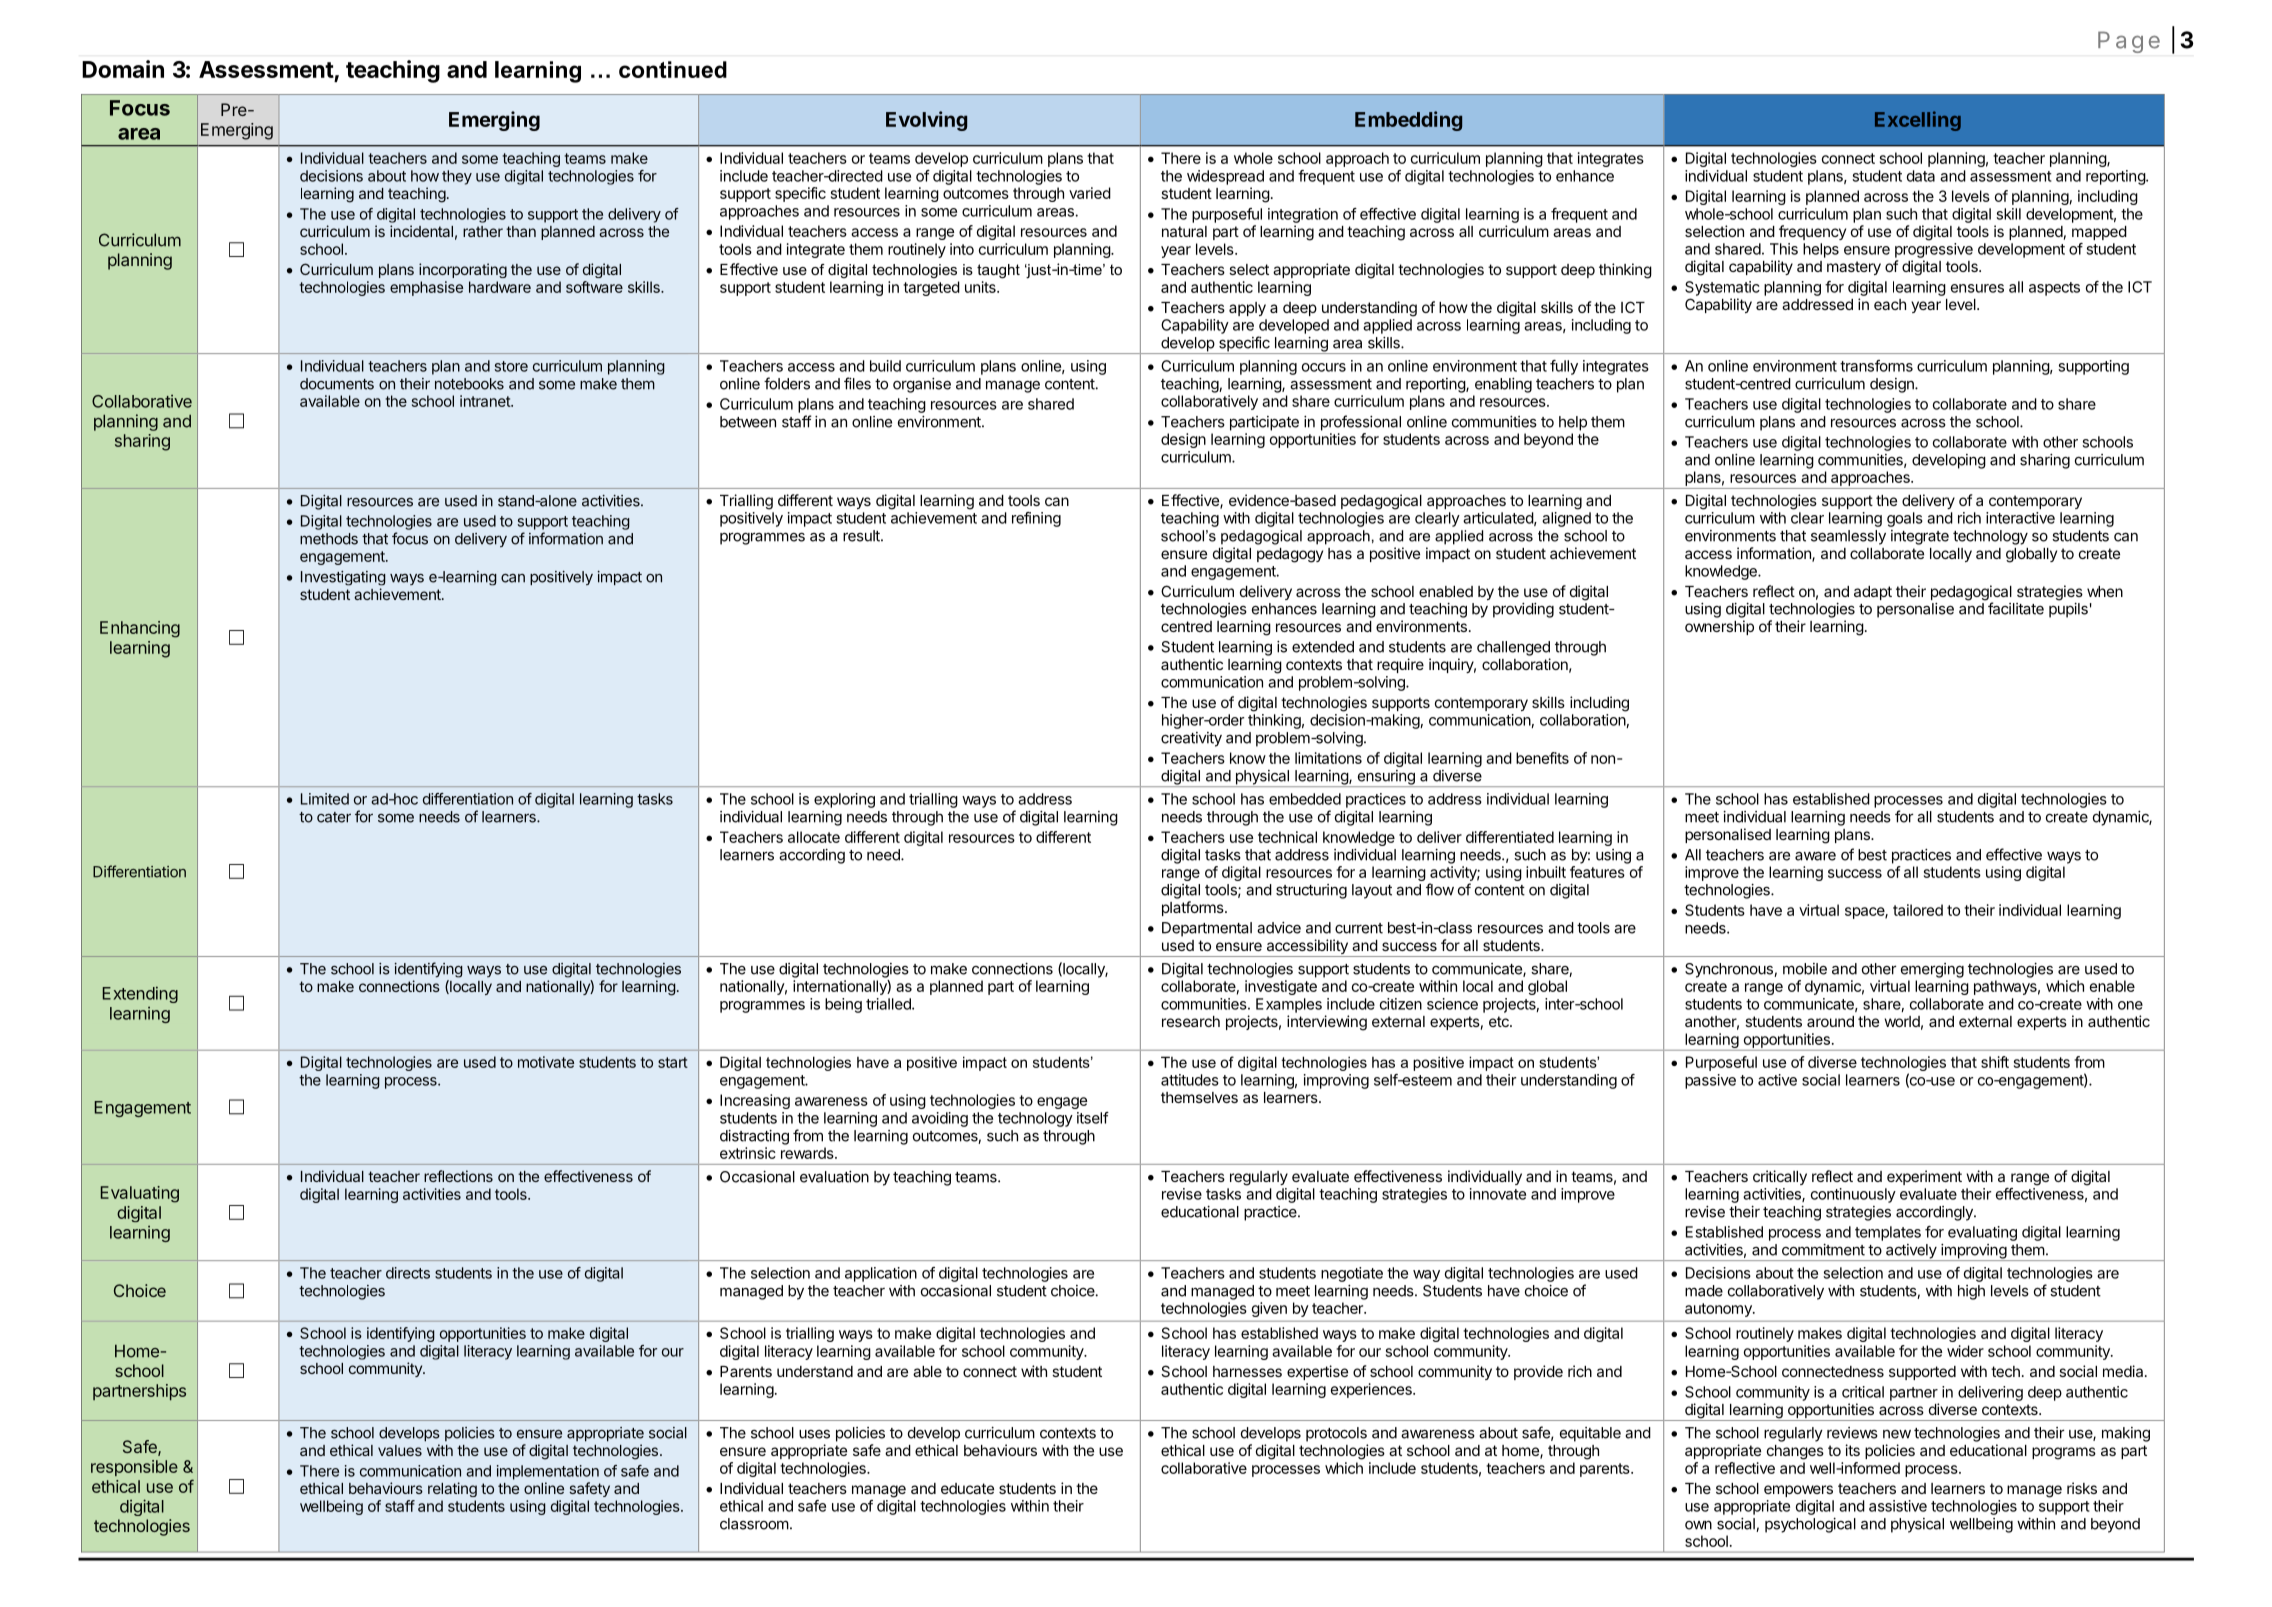 This screenshot has height=1607, width=2272. What do you see at coordinates (1918, 121) in the screenshot?
I see `Excelling` at bounding box center [1918, 121].
